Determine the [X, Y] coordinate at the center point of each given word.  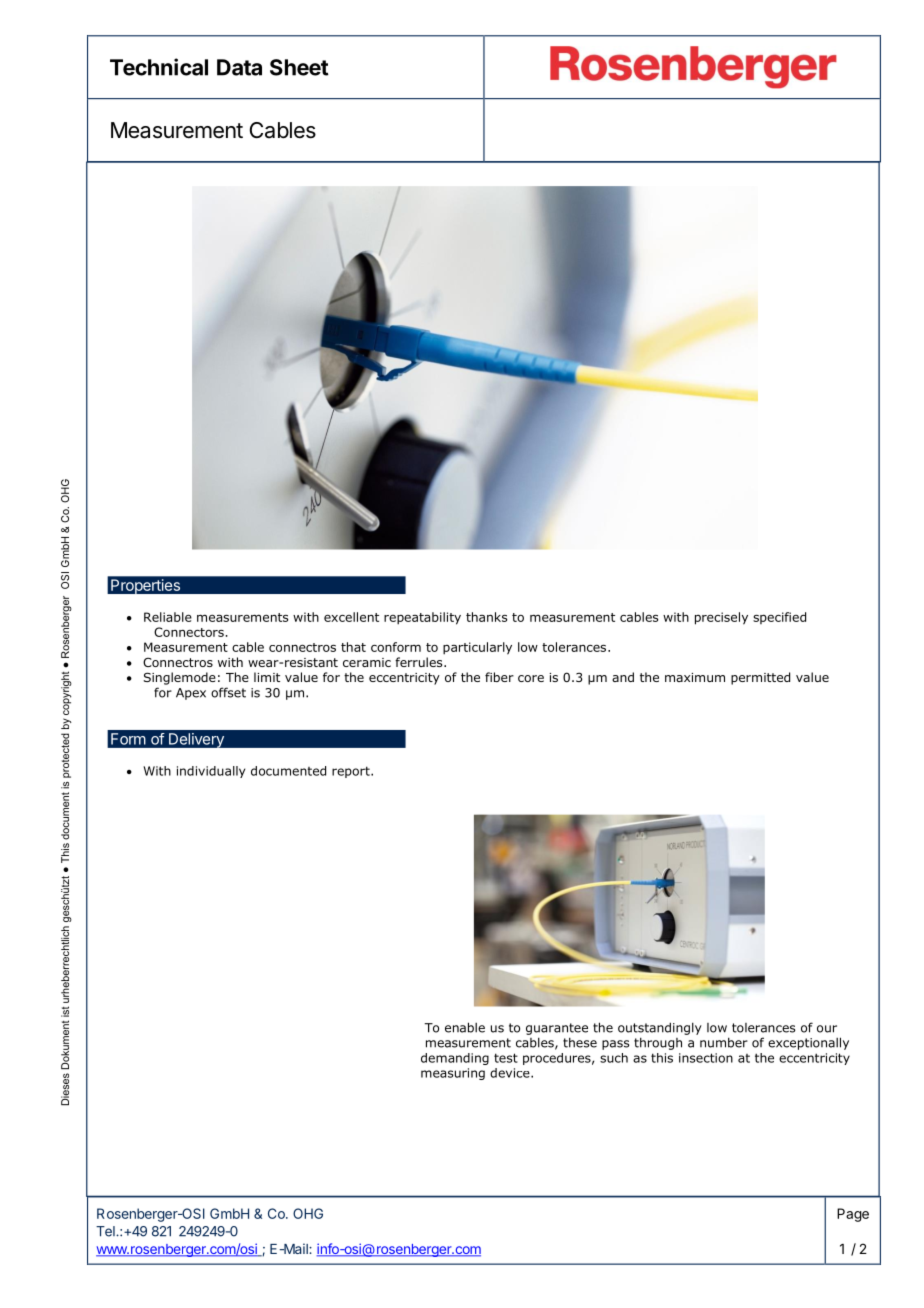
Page [853, 1215]
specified [779, 618]
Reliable [168, 617]
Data [239, 67]
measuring [453, 1074]
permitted [760, 678]
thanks [486, 617]
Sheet [299, 67]
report [352, 772]
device [511, 1073]
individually [211, 772]
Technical [159, 67]
